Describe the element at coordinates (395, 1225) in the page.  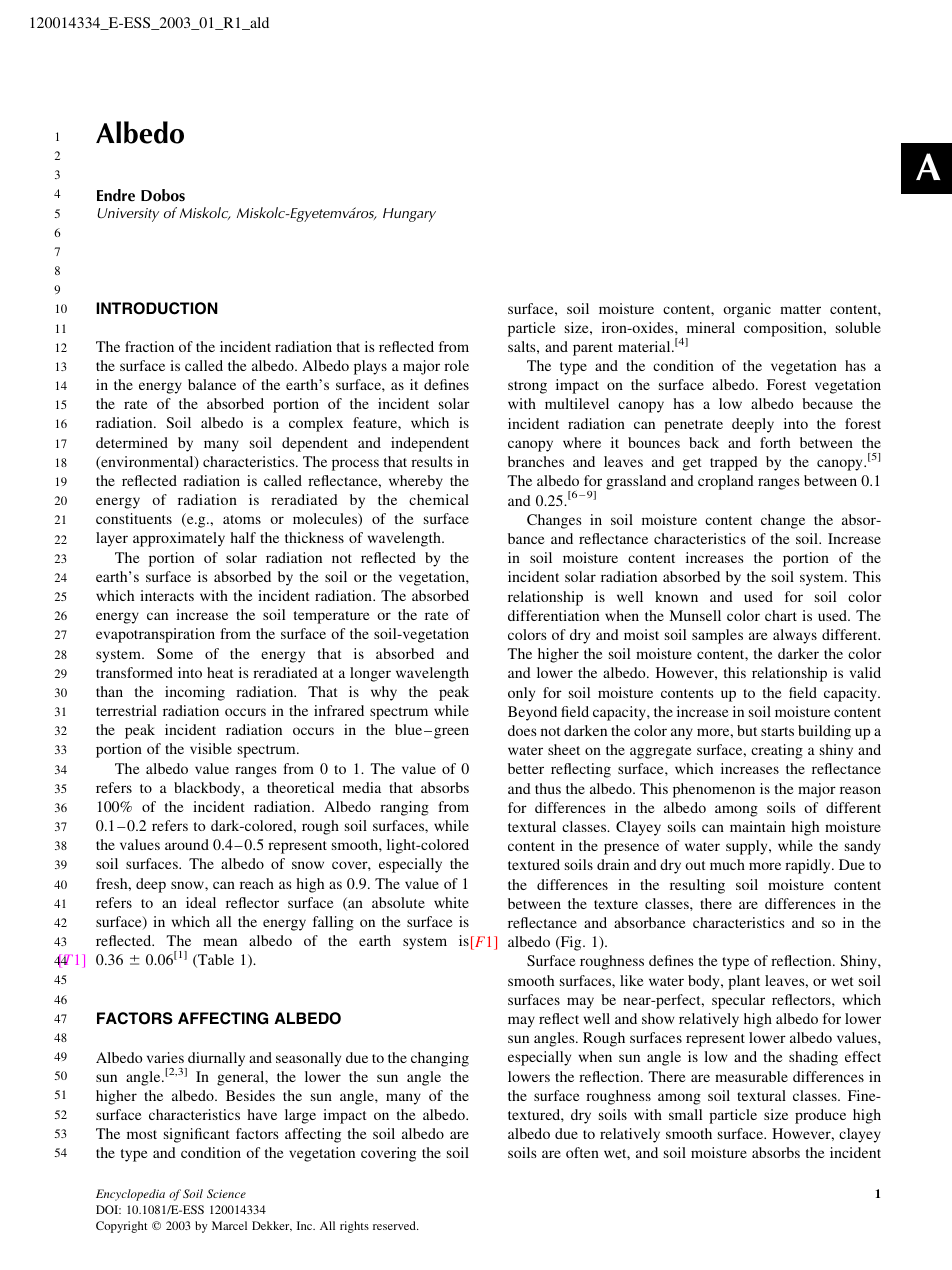
I see `reserved` at that location.
